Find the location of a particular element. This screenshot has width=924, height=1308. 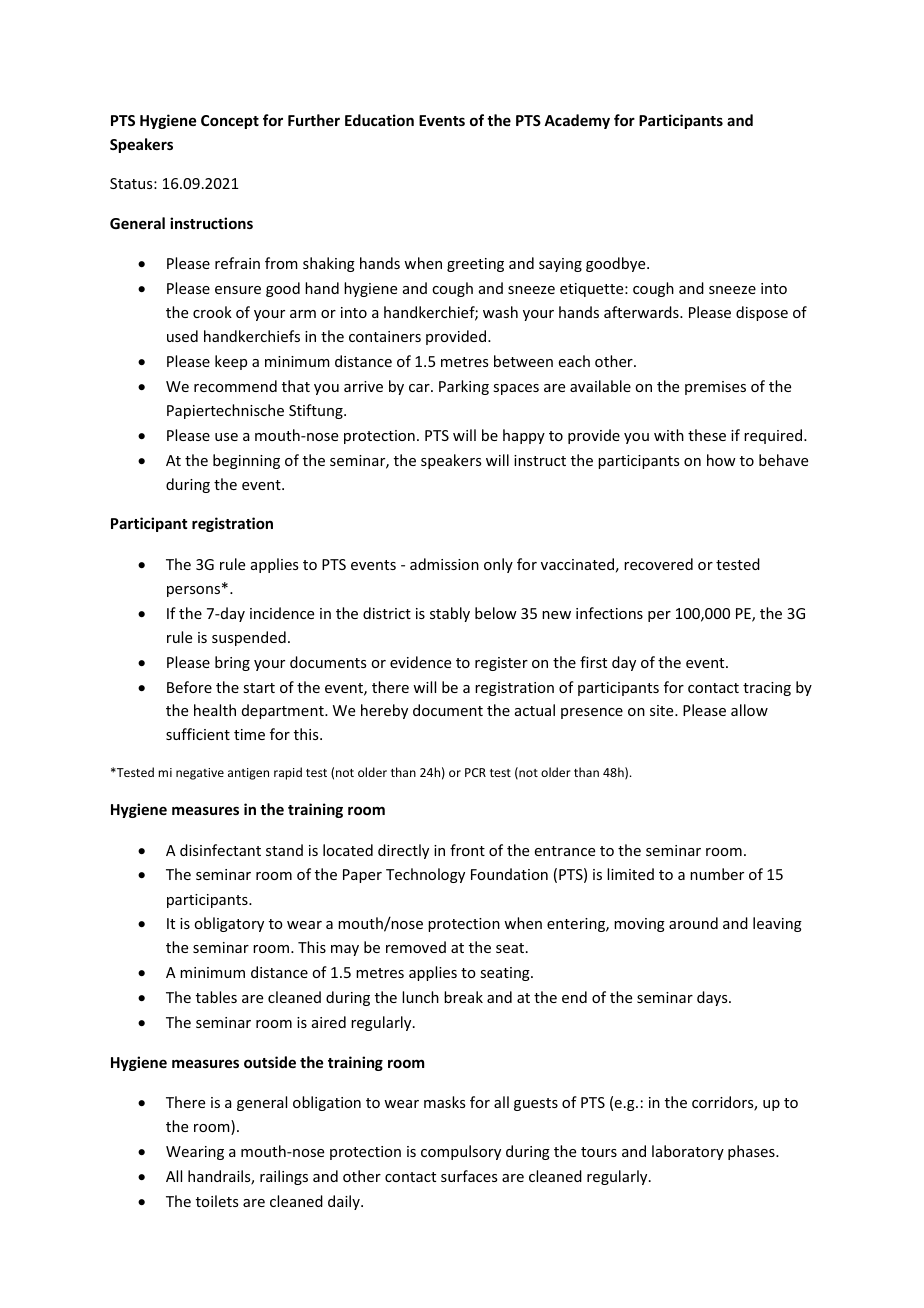

Academy is located at coordinates (577, 121).
